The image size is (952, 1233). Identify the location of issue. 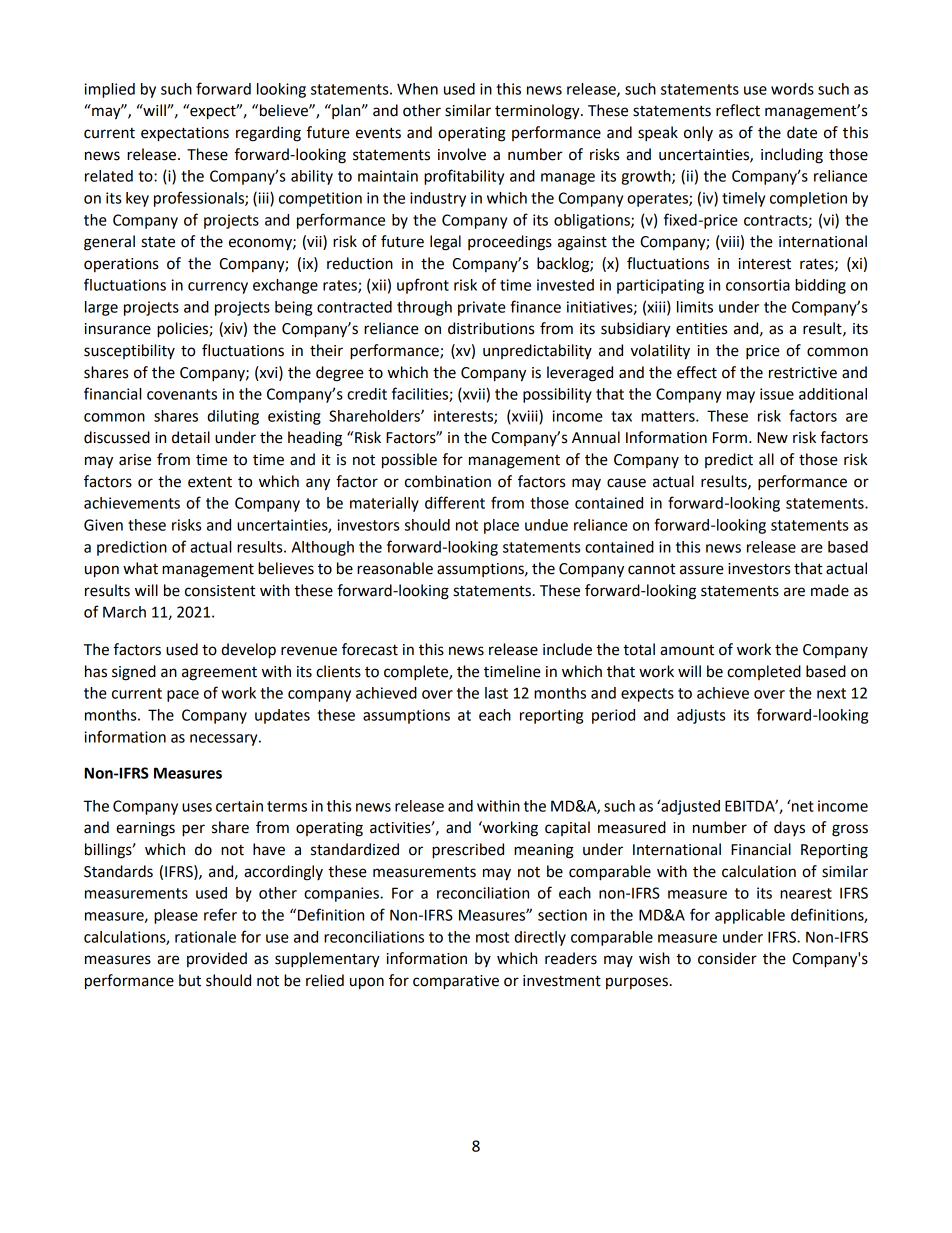
(777, 394).
